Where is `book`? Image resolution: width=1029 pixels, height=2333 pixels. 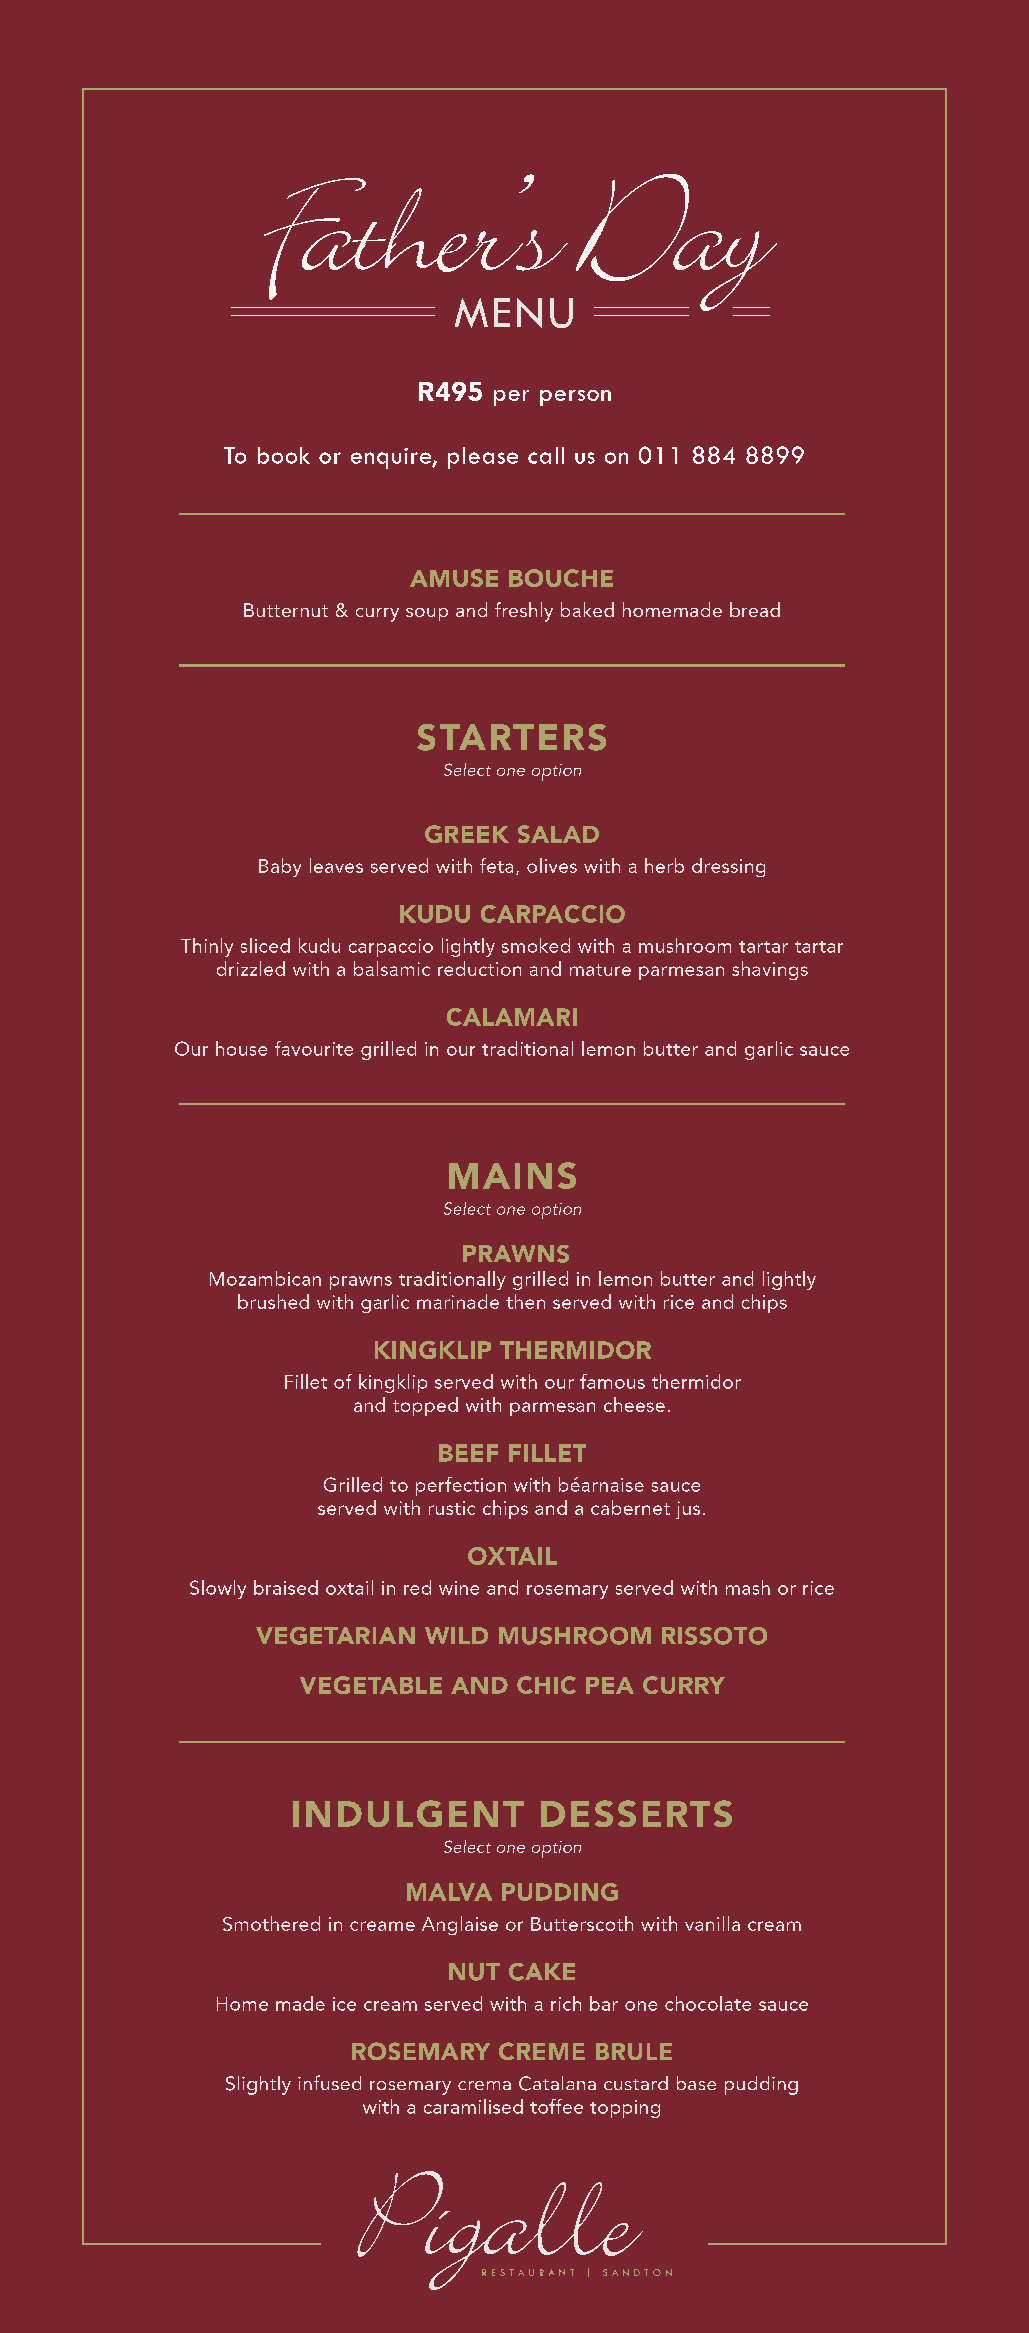 book is located at coordinates (284, 455).
